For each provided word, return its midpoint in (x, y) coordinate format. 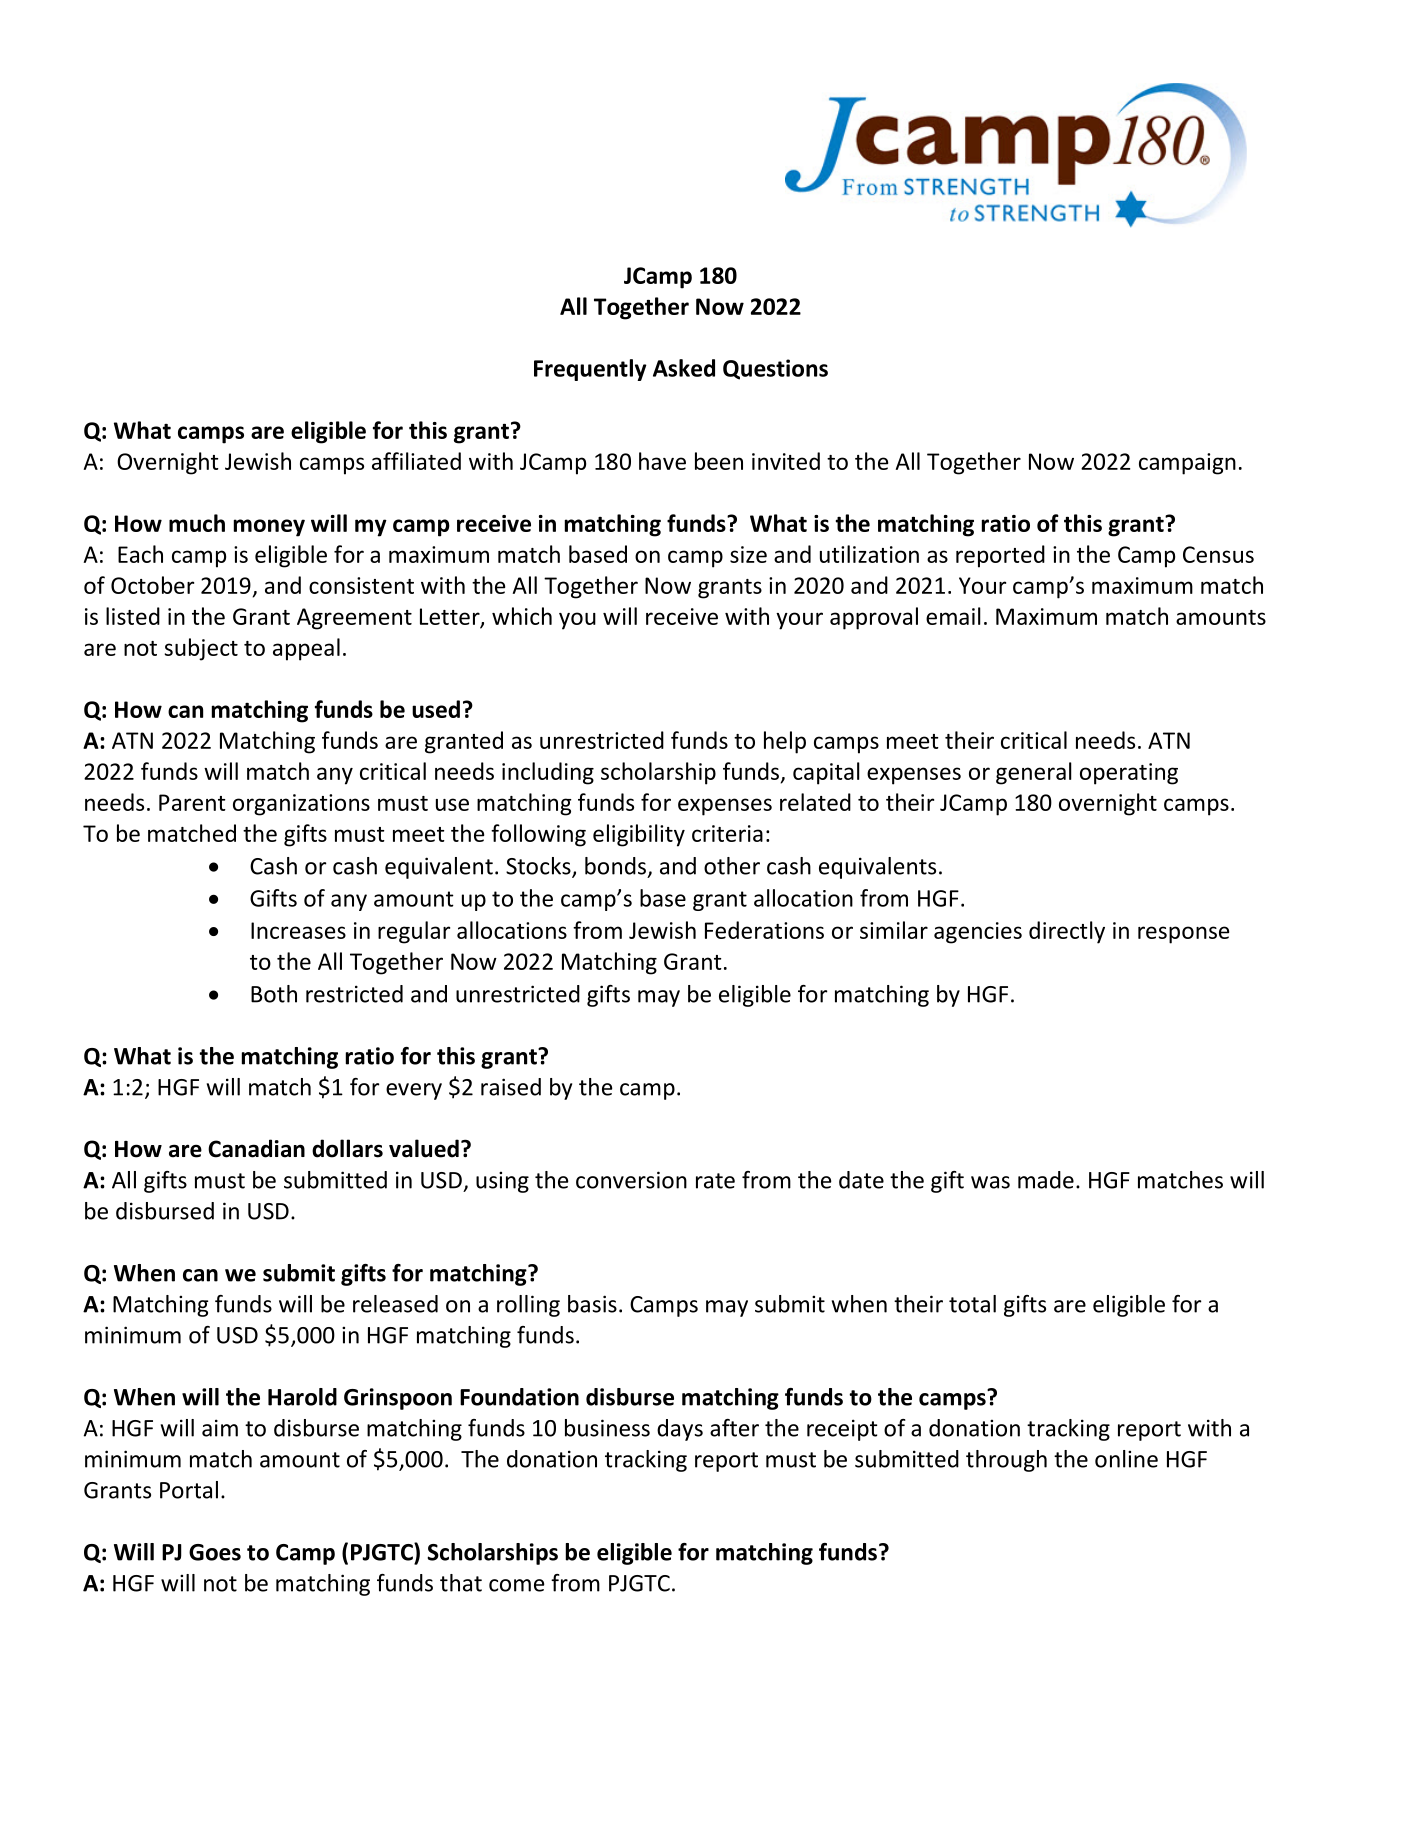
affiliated (416, 461)
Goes (215, 1552)
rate (715, 1181)
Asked (684, 368)
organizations (301, 805)
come (517, 1585)
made (1046, 1180)
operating (1129, 774)
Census (1218, 554)
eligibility (639, 835)
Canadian (256, 1148)
